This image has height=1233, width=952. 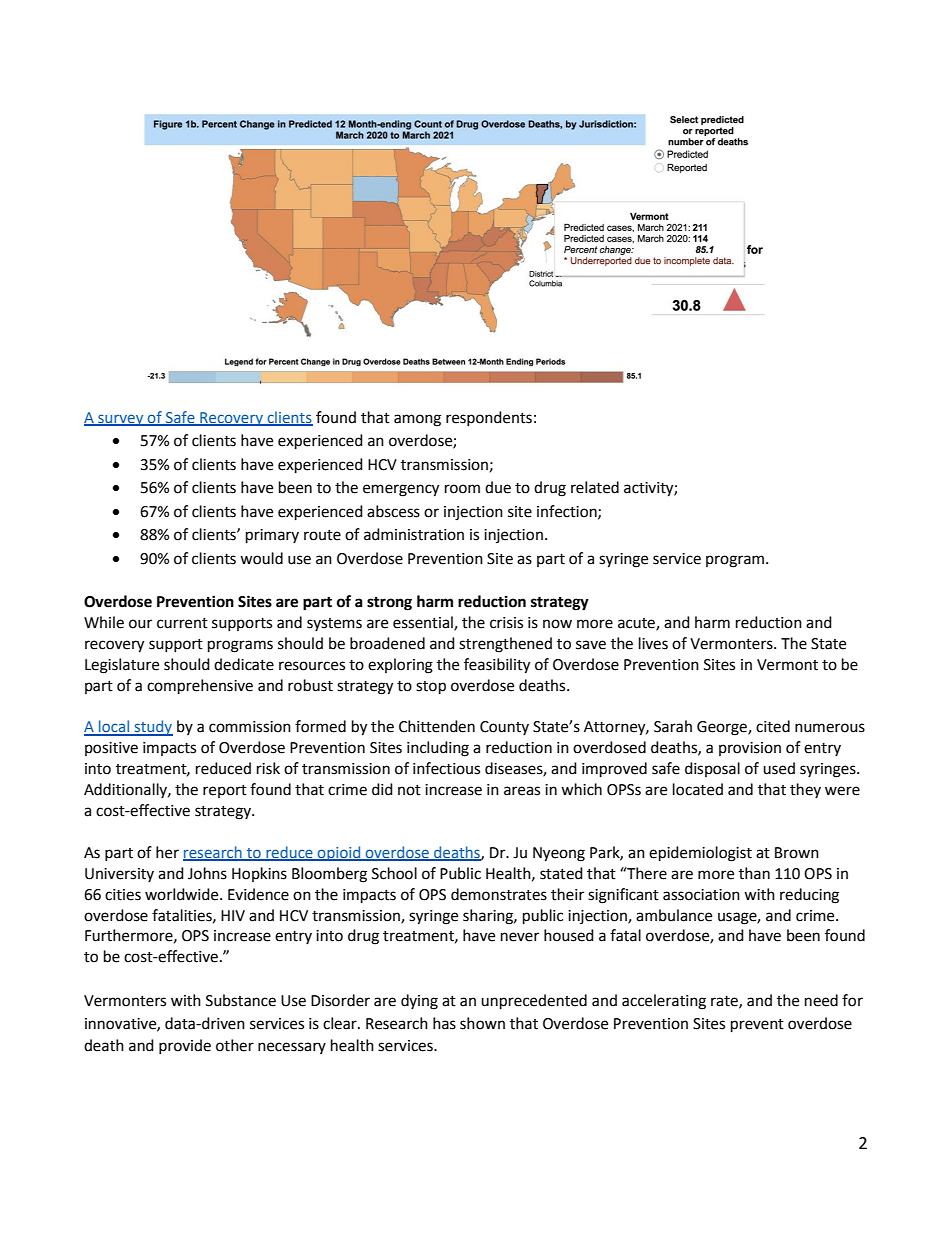 What do you see at coordinates (595, 487) in the image?
I see `related` at bounding box center [595, 487].
